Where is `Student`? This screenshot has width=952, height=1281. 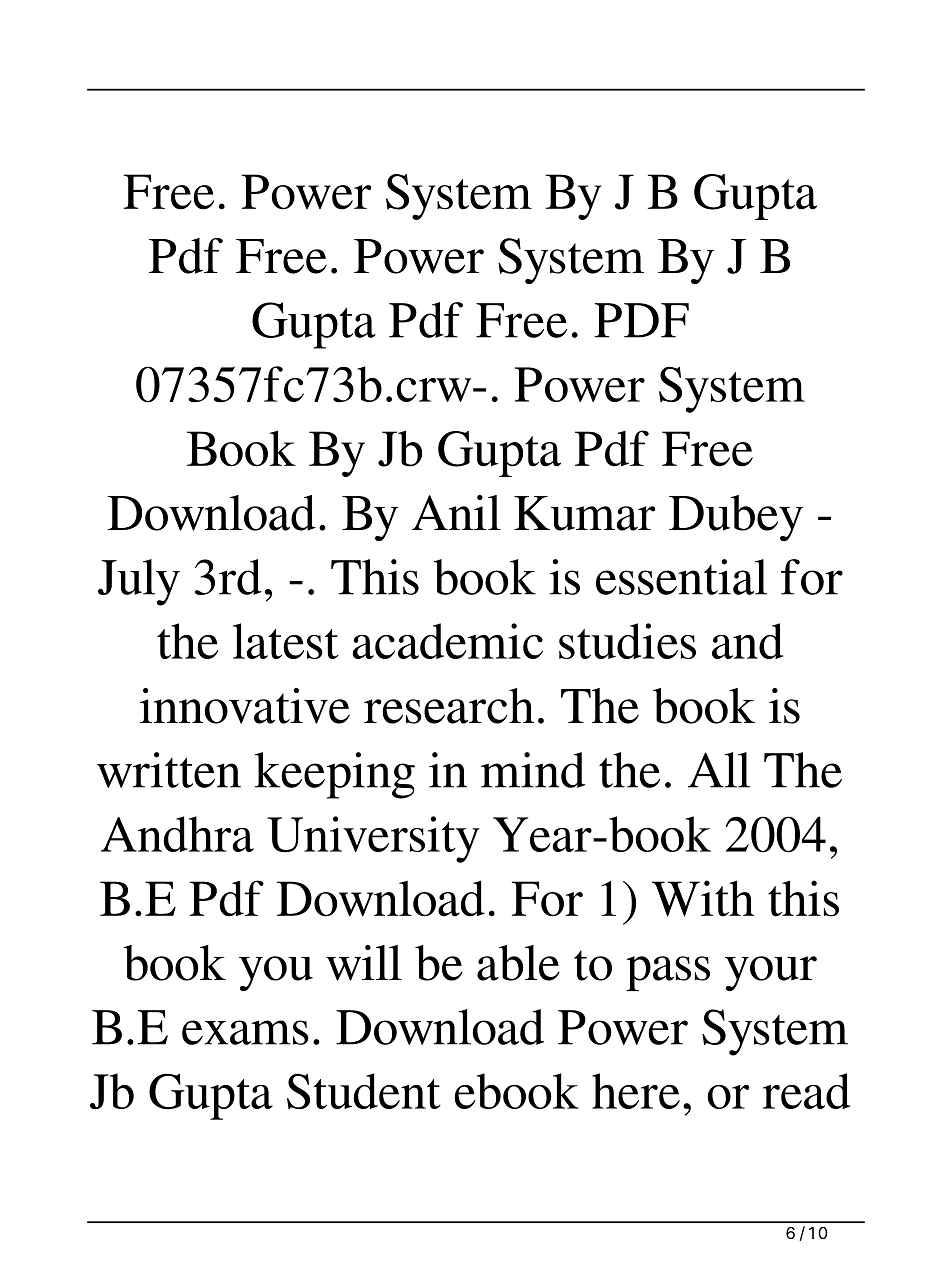
Student is located at coordinates (364, 1091).
